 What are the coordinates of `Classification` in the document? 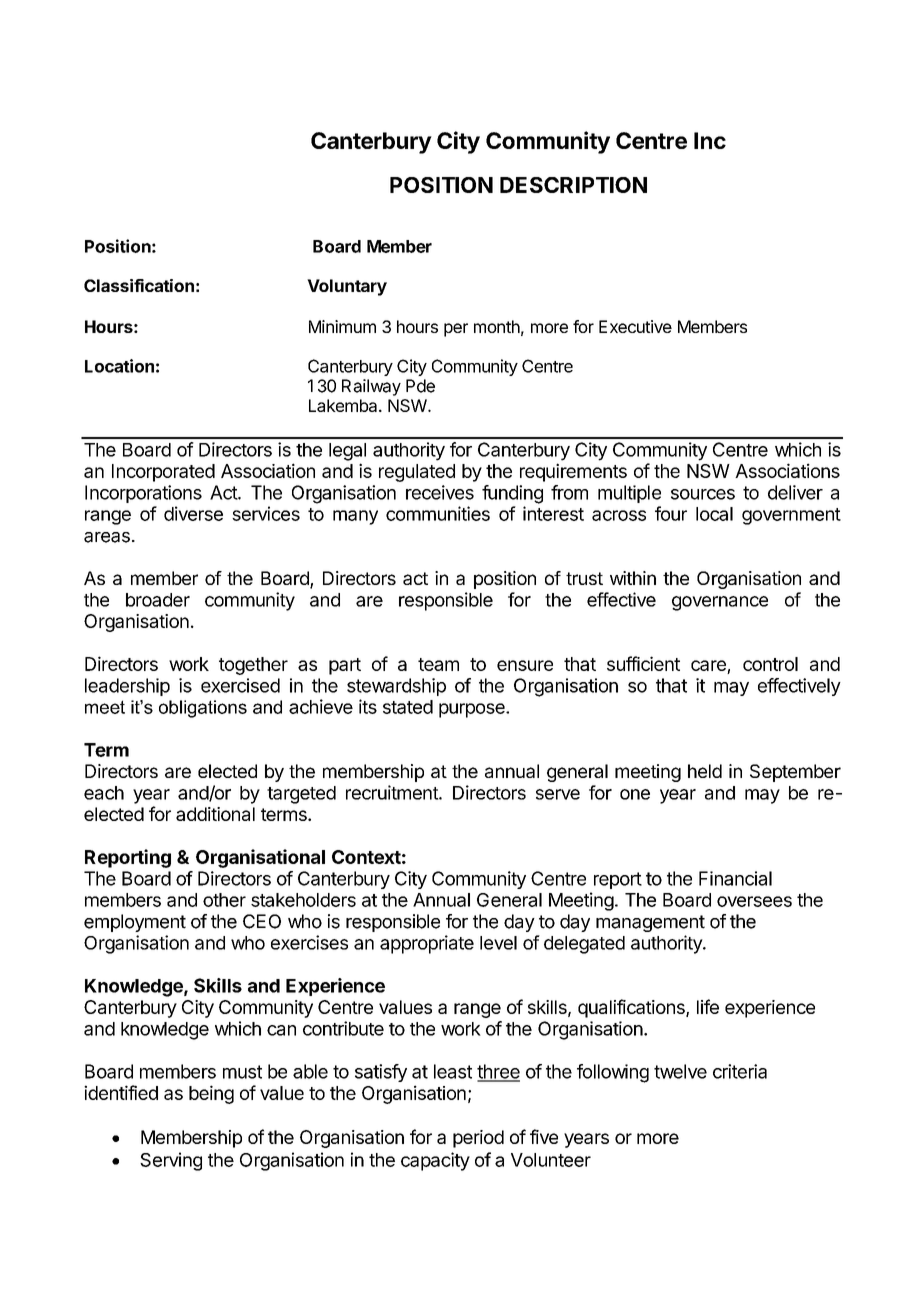 It's located at (139, 285).
